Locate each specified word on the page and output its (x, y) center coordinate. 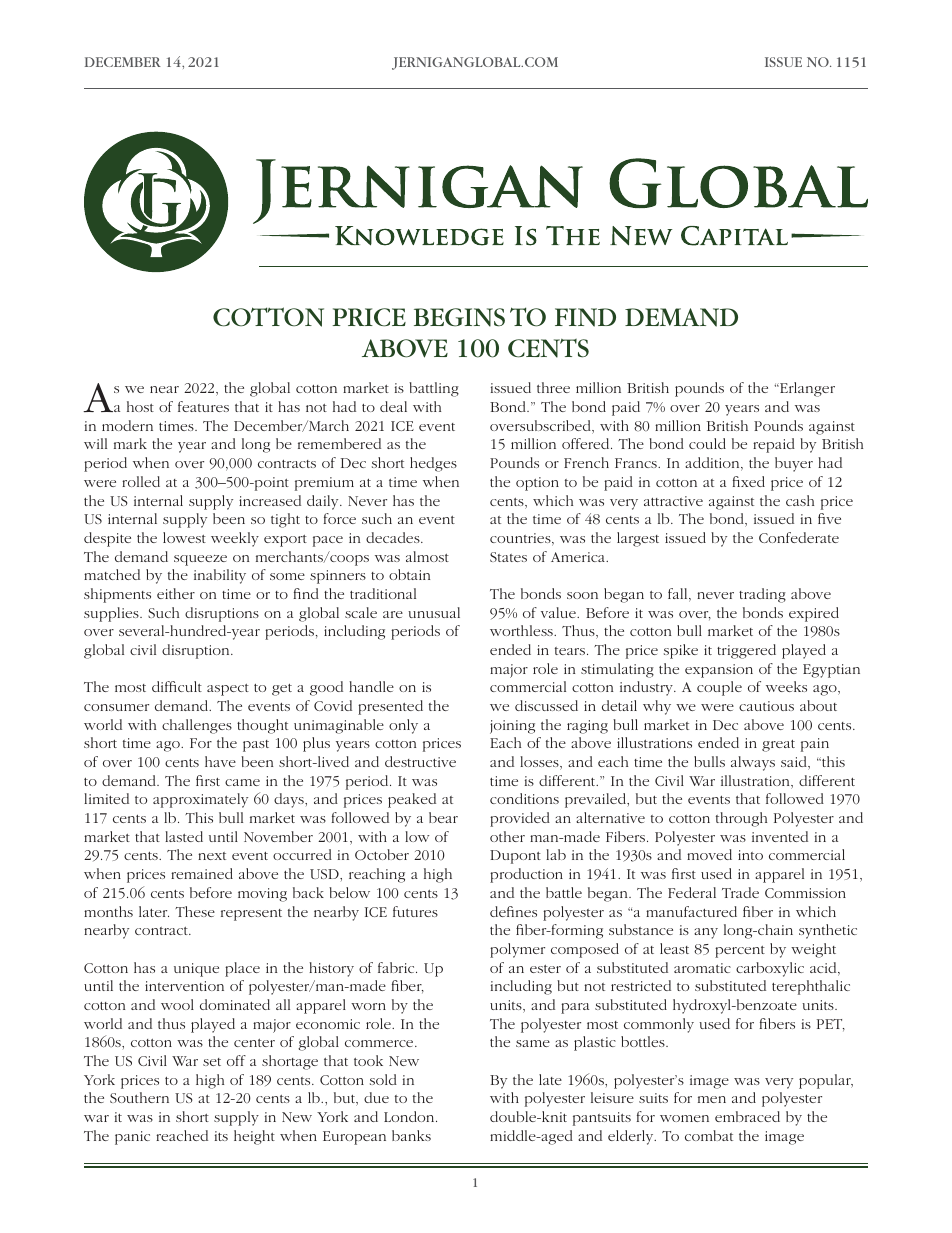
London (410, 1116)
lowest (184, 537)
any (706, 933)
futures (415, 911)
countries (521, 539)
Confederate (799, 537)
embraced (747, 1116)
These (195, 911)
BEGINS (459, 317)
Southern (139, 1097)
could (707, 443)
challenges (197, 726)
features (203, 406)
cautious (766, 706)
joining (512, 727)
